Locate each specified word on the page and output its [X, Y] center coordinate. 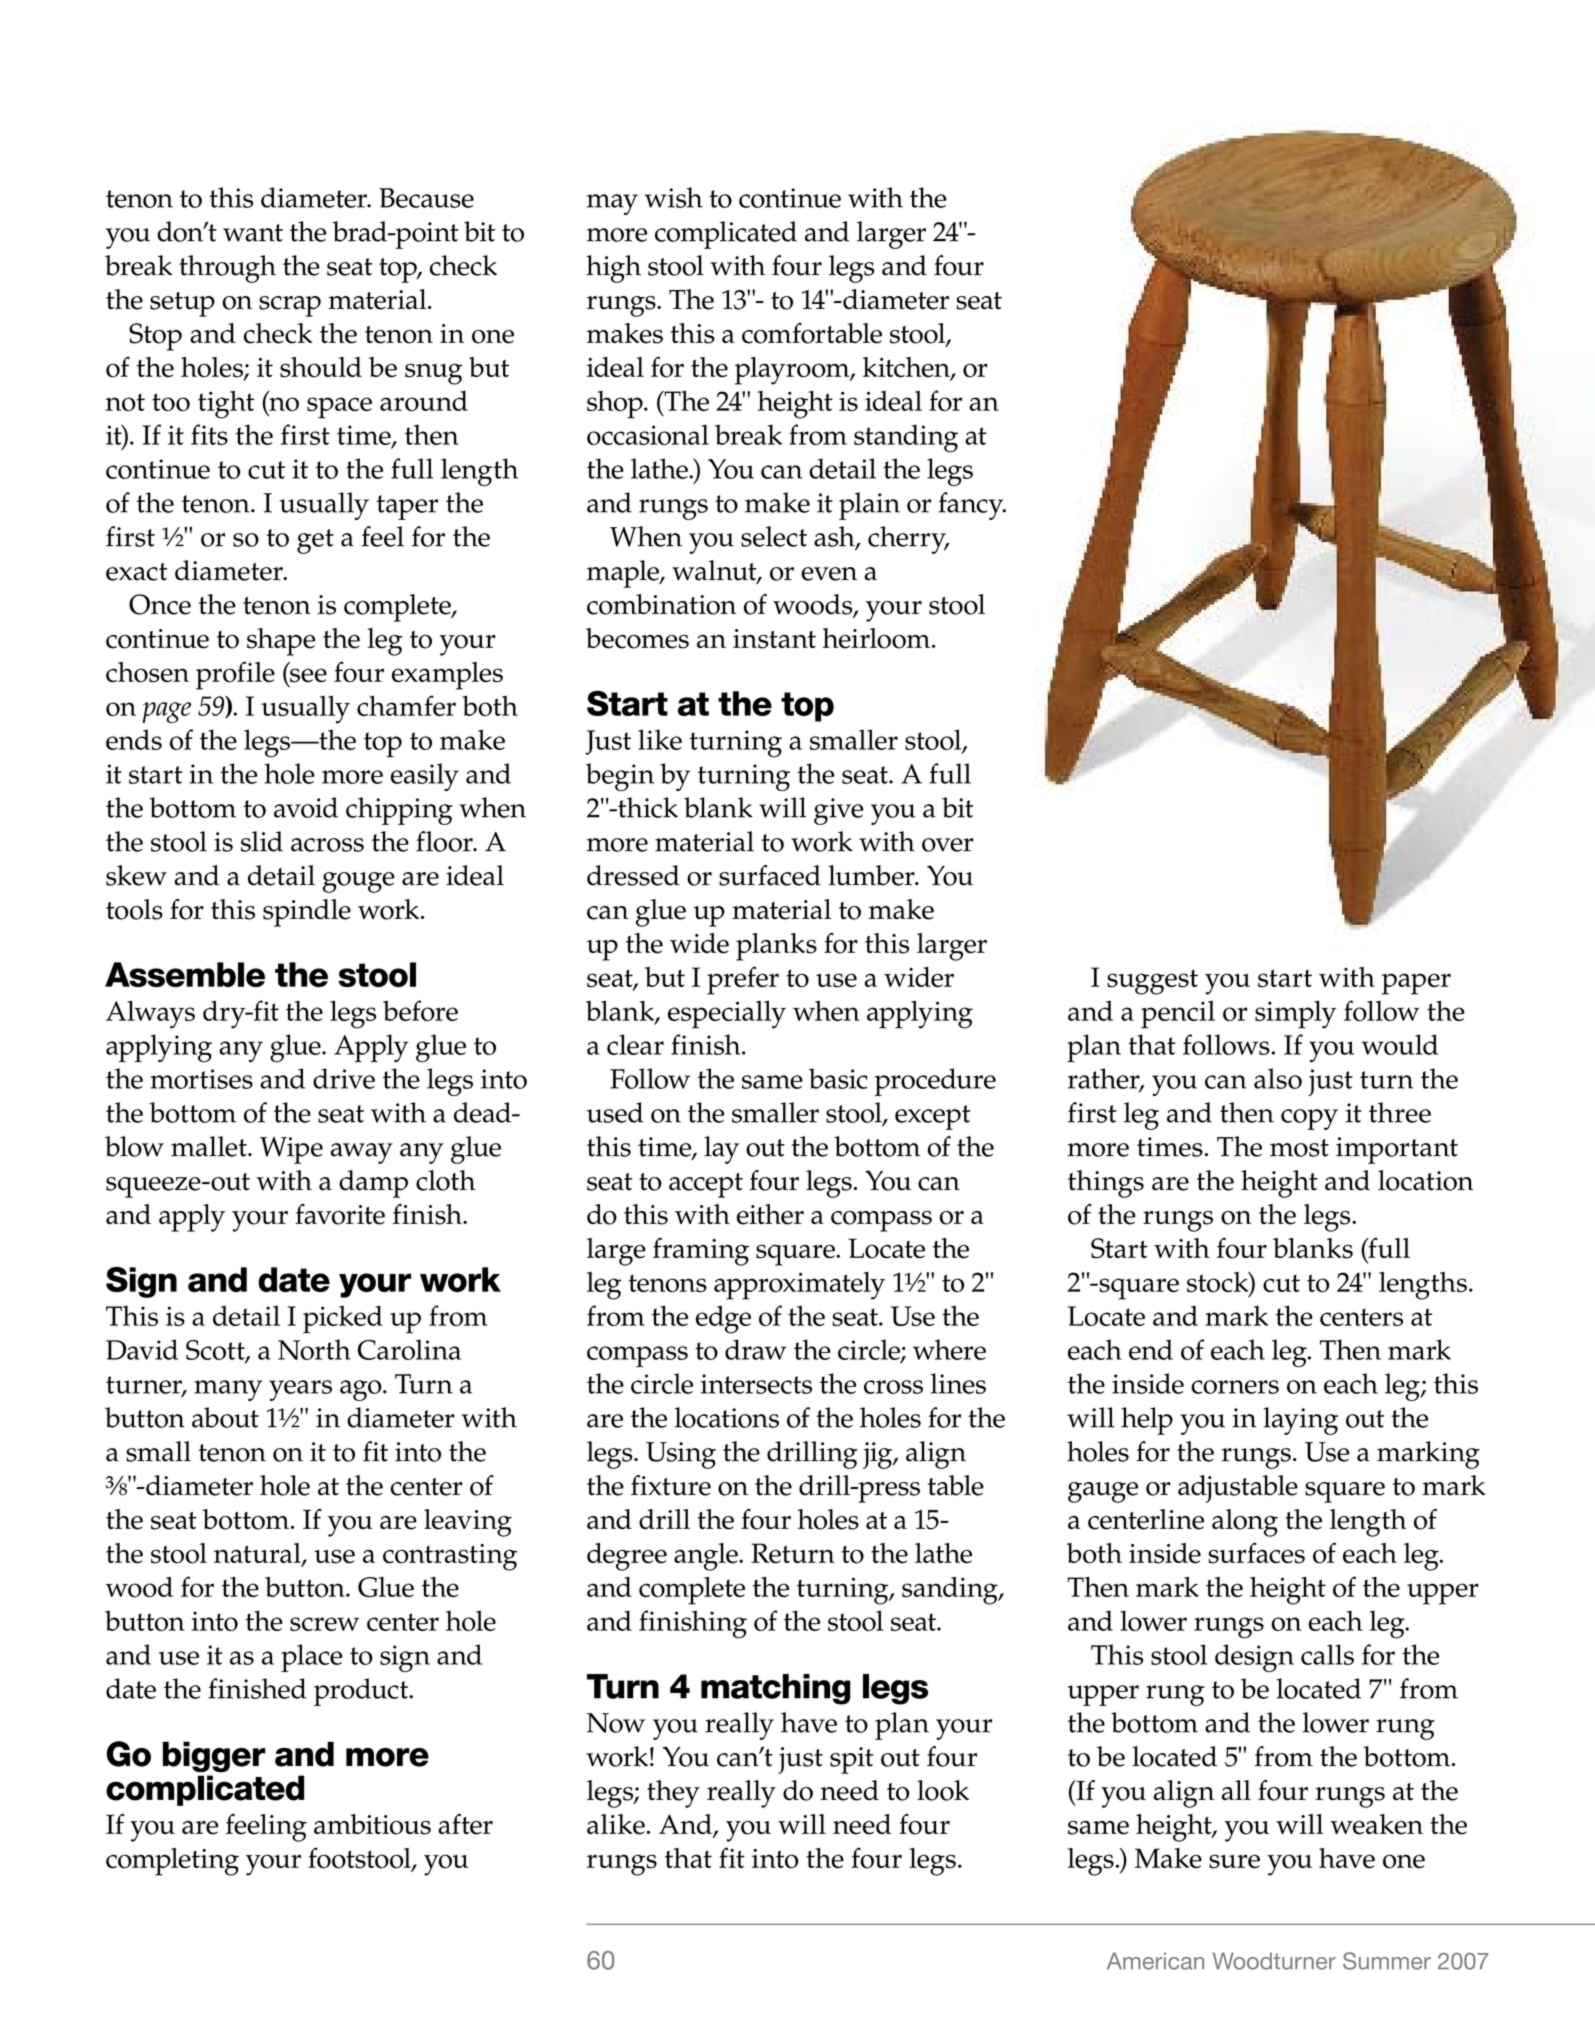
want [253, 233]
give [838, 811]
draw [756, 1349]
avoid [306, 807]
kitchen [907, 368]
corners [1235, 1387]
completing [172, 1862]
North [314, 1349]
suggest [1152, 982]
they [673, 1794]
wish [674, 197]
